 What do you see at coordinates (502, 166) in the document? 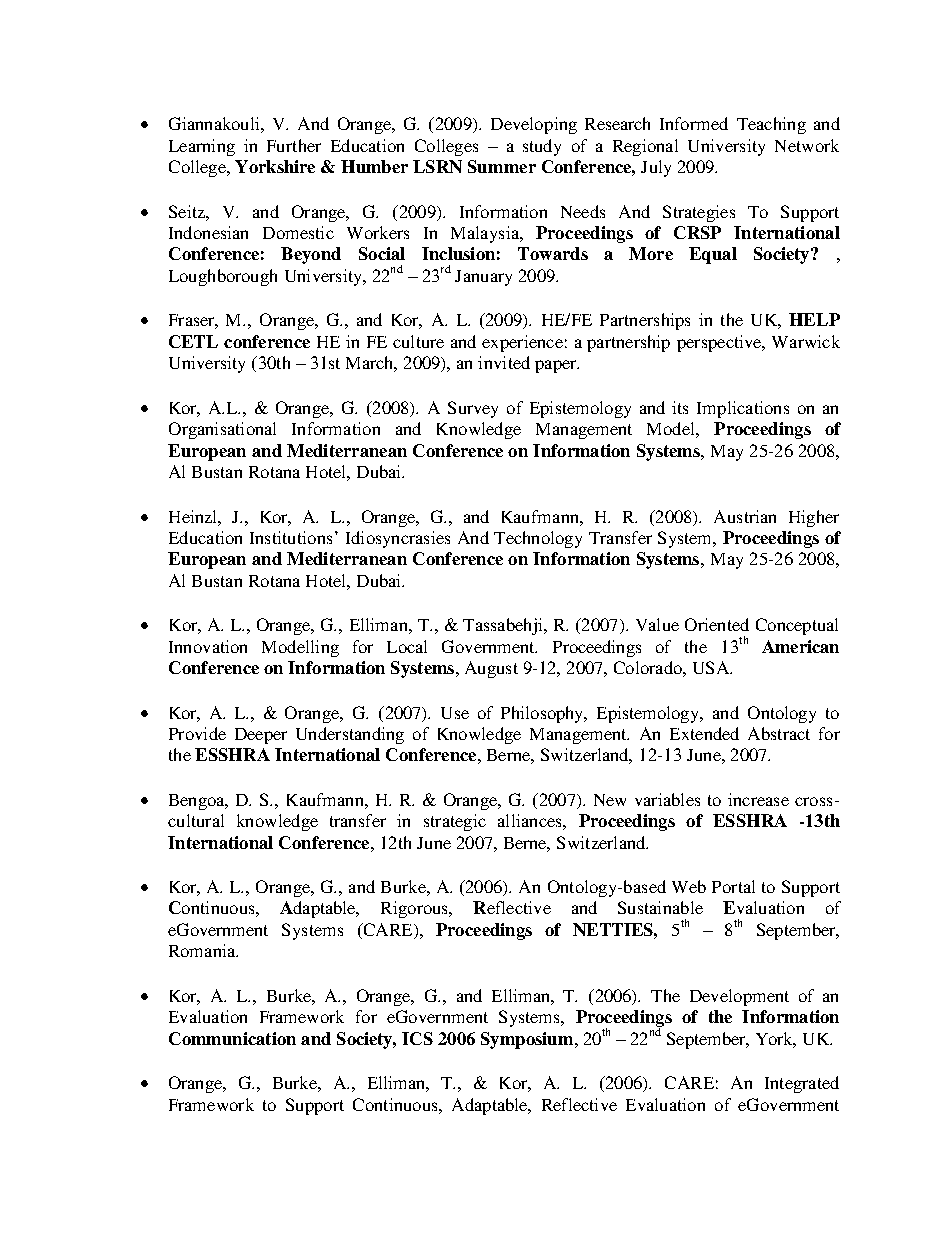
I see `Summer` at bounding box center [502, 166].
